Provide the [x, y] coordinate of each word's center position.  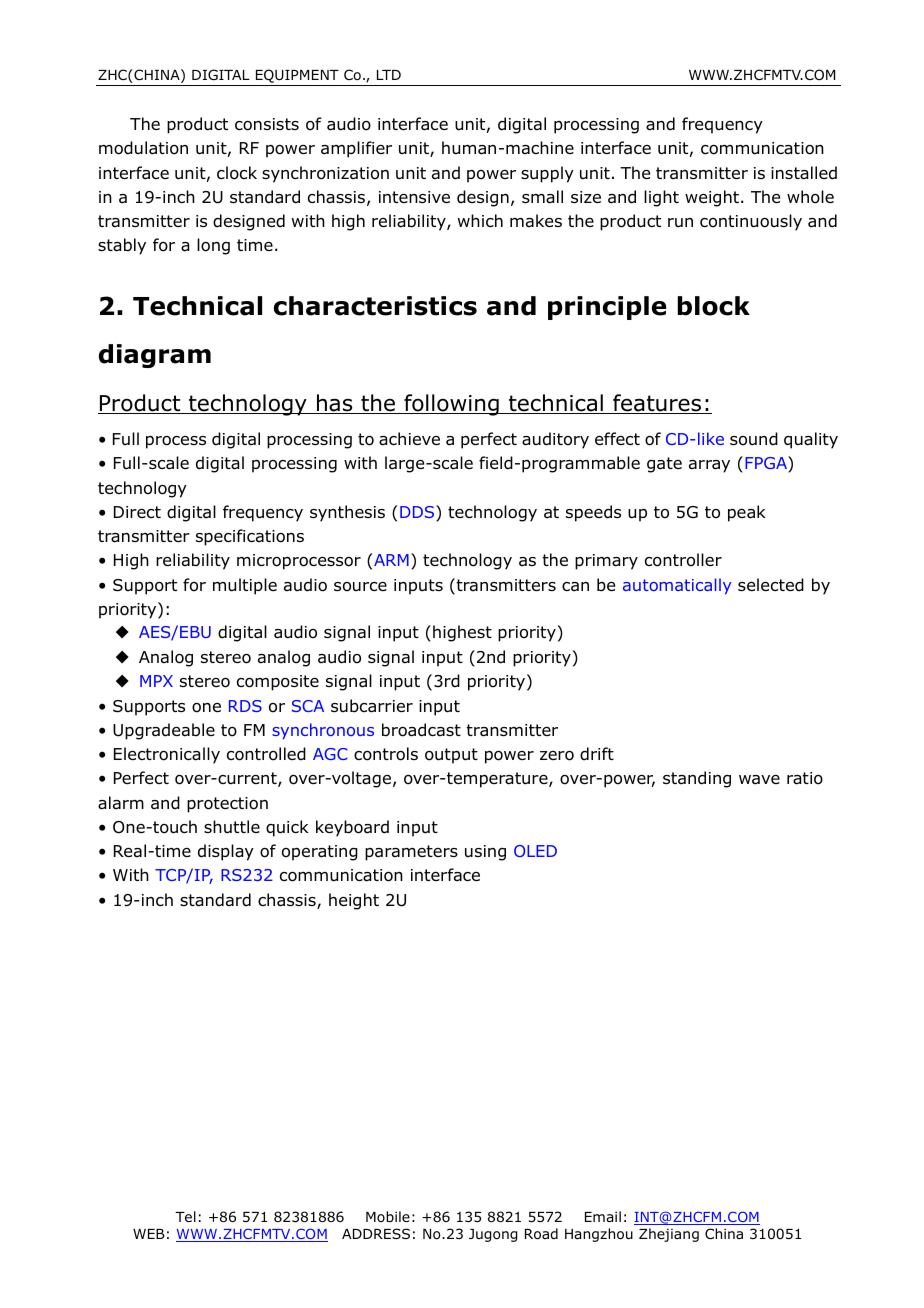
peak [747, 513]
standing [697, 779]
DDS [418, 513]
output [451, 756]
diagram [155, 356]
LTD [389, 75]
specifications [250, 537]
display [226, 852]
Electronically [167, 755]
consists [267, 124]
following [451, 405]
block [714, 306]
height [354, 901]
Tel [185, 1216]
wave [759, 780]
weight [712, 198]
